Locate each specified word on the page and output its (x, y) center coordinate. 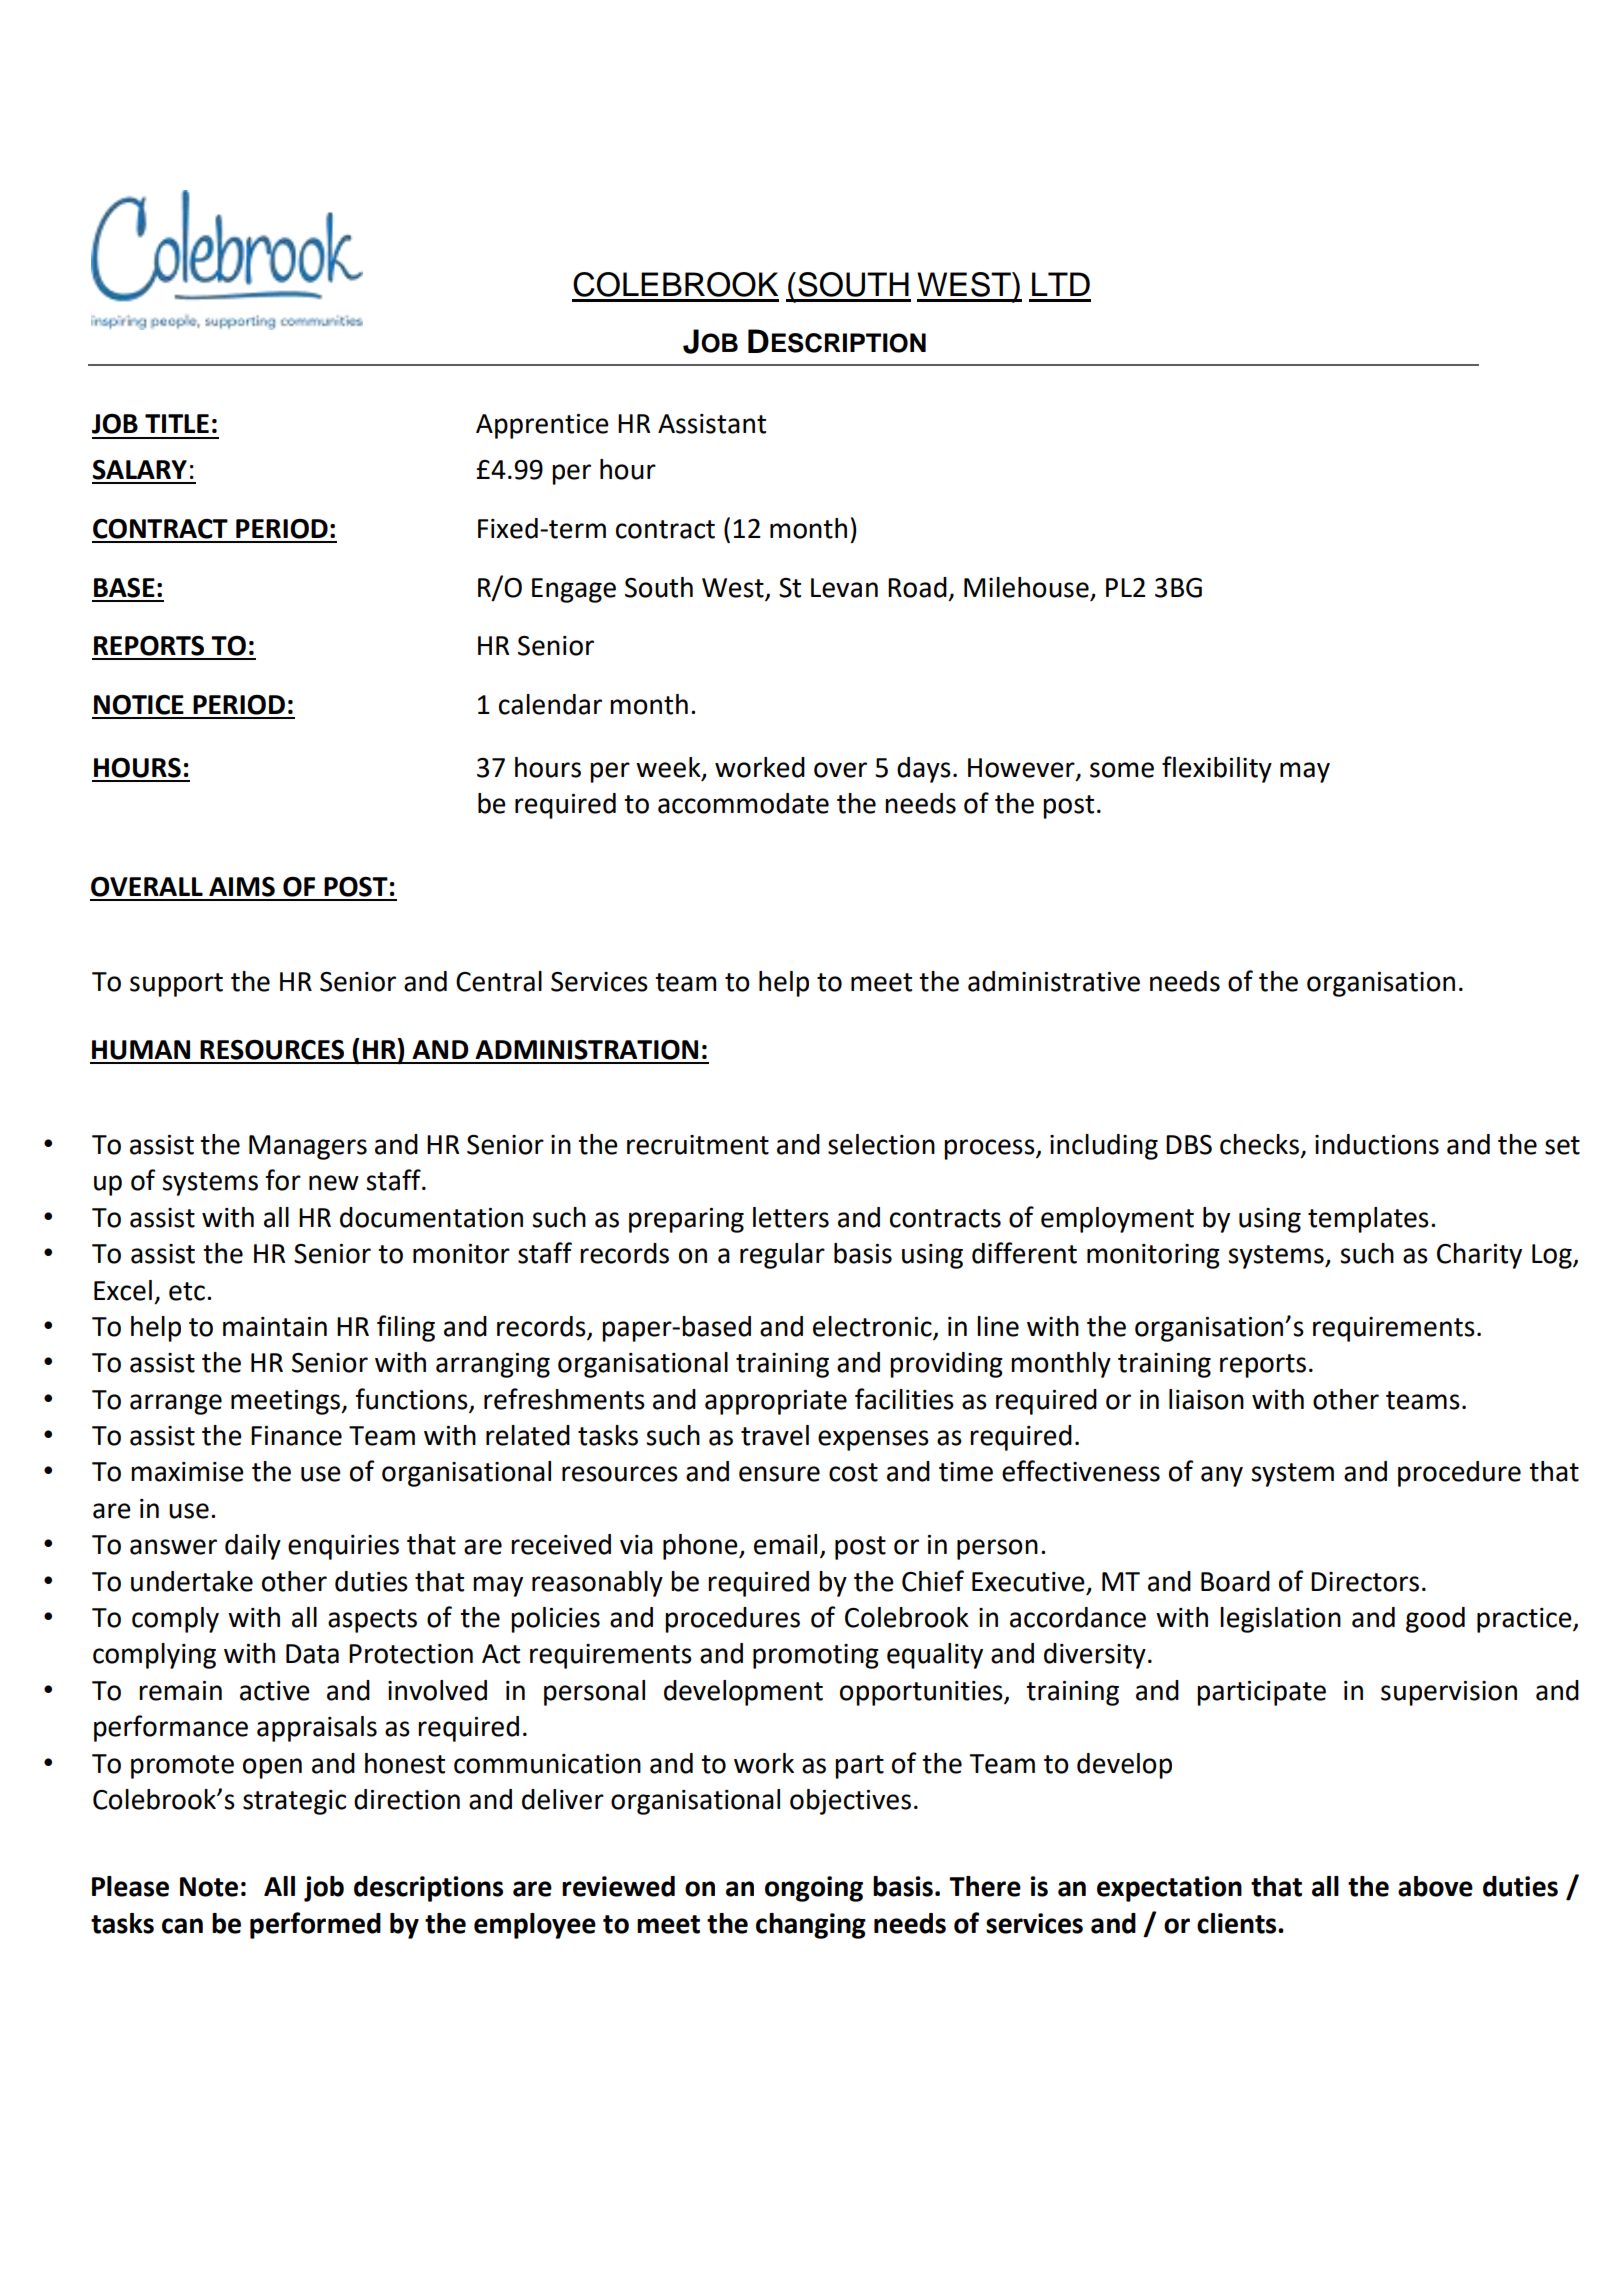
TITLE (177, 423)
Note (209, 1887)
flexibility (1217, 769)
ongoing (814, 1889)
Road (917, 587)
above (1435, 1886)
